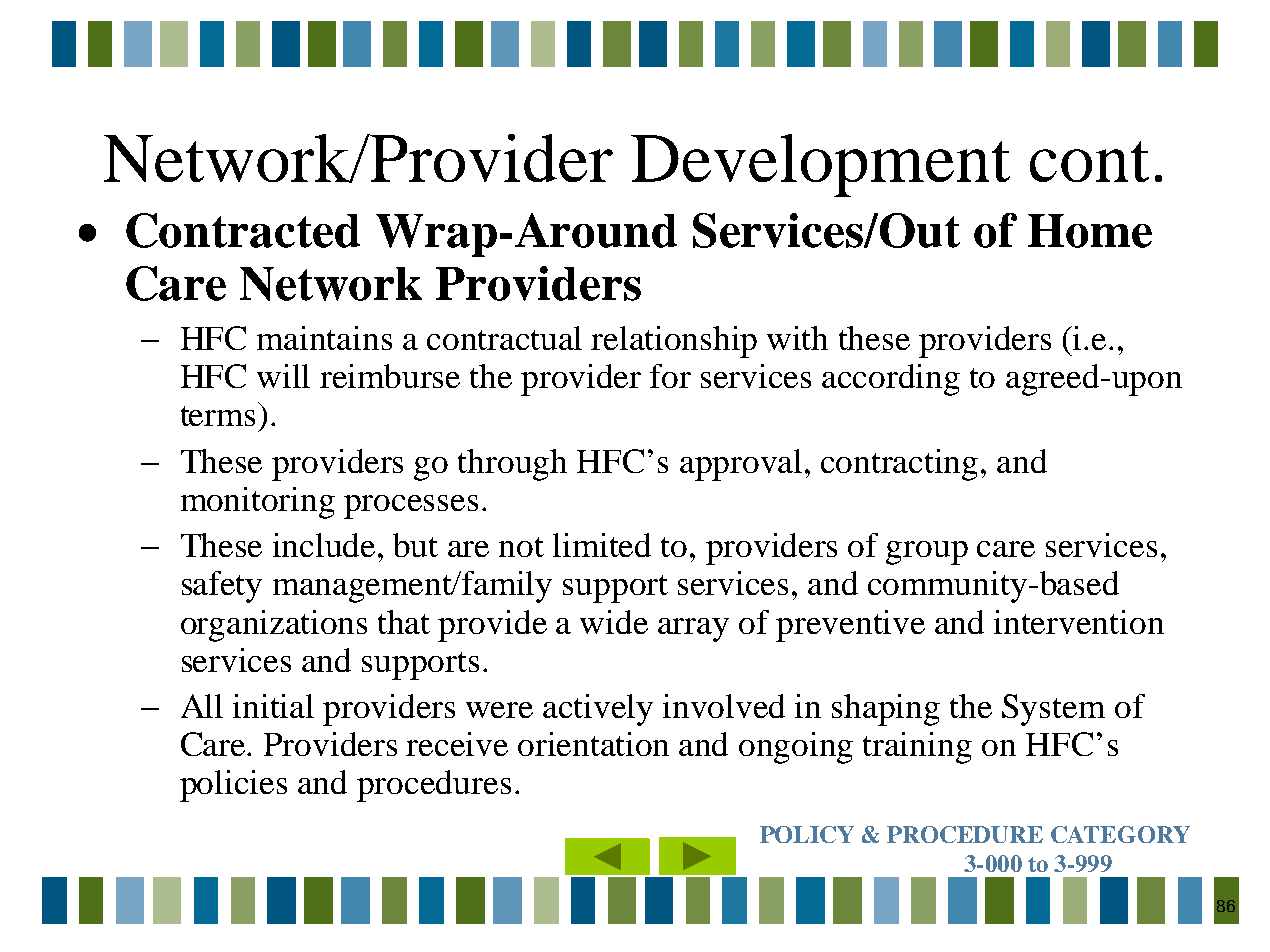 The height and width of the screenshot is (952, 1270). Describe the element at coordinates (807, 834) in the screenshot. I see `POLICY` at that location.
